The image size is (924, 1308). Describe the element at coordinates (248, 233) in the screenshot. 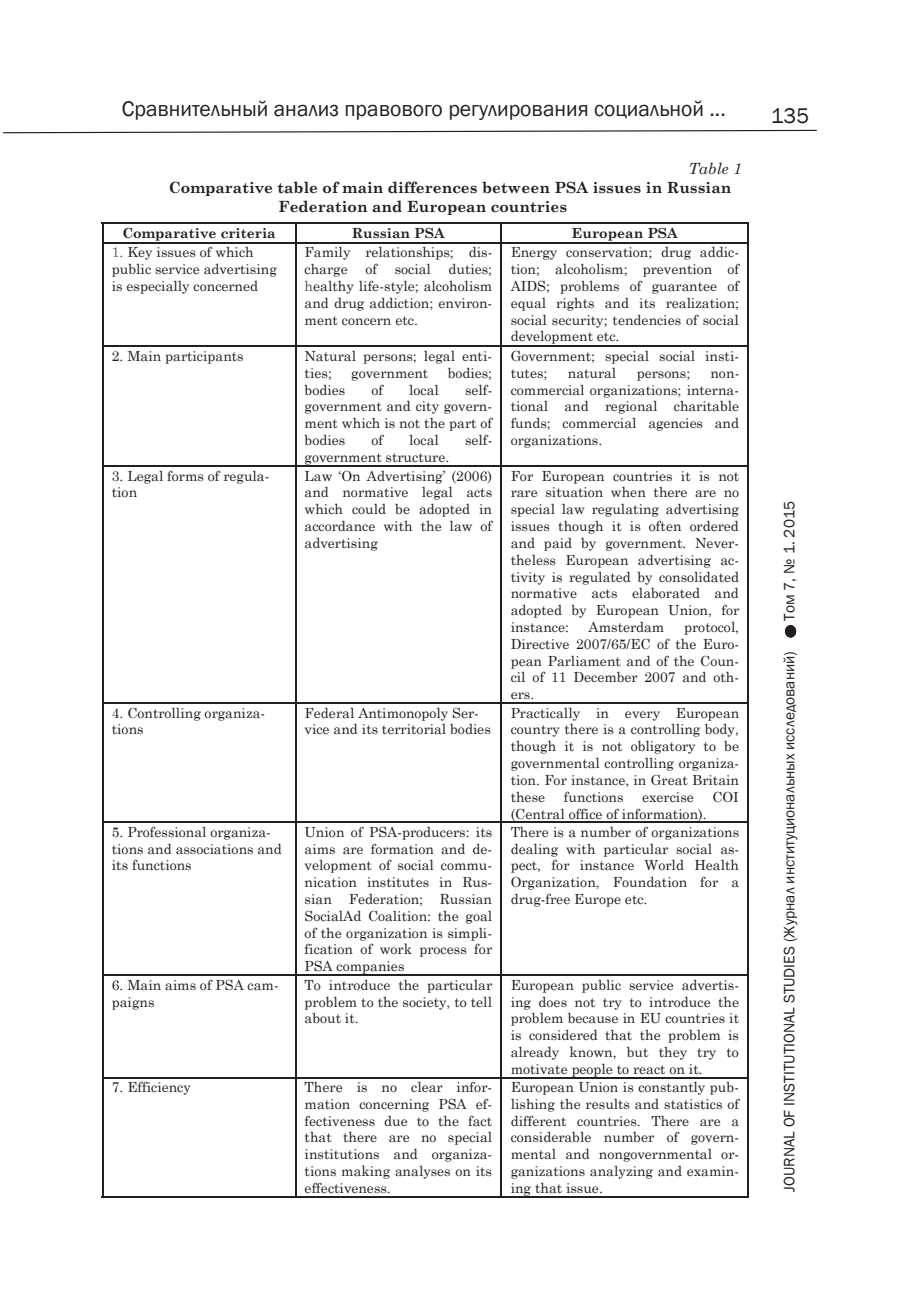

I see `criteria` at that location.
